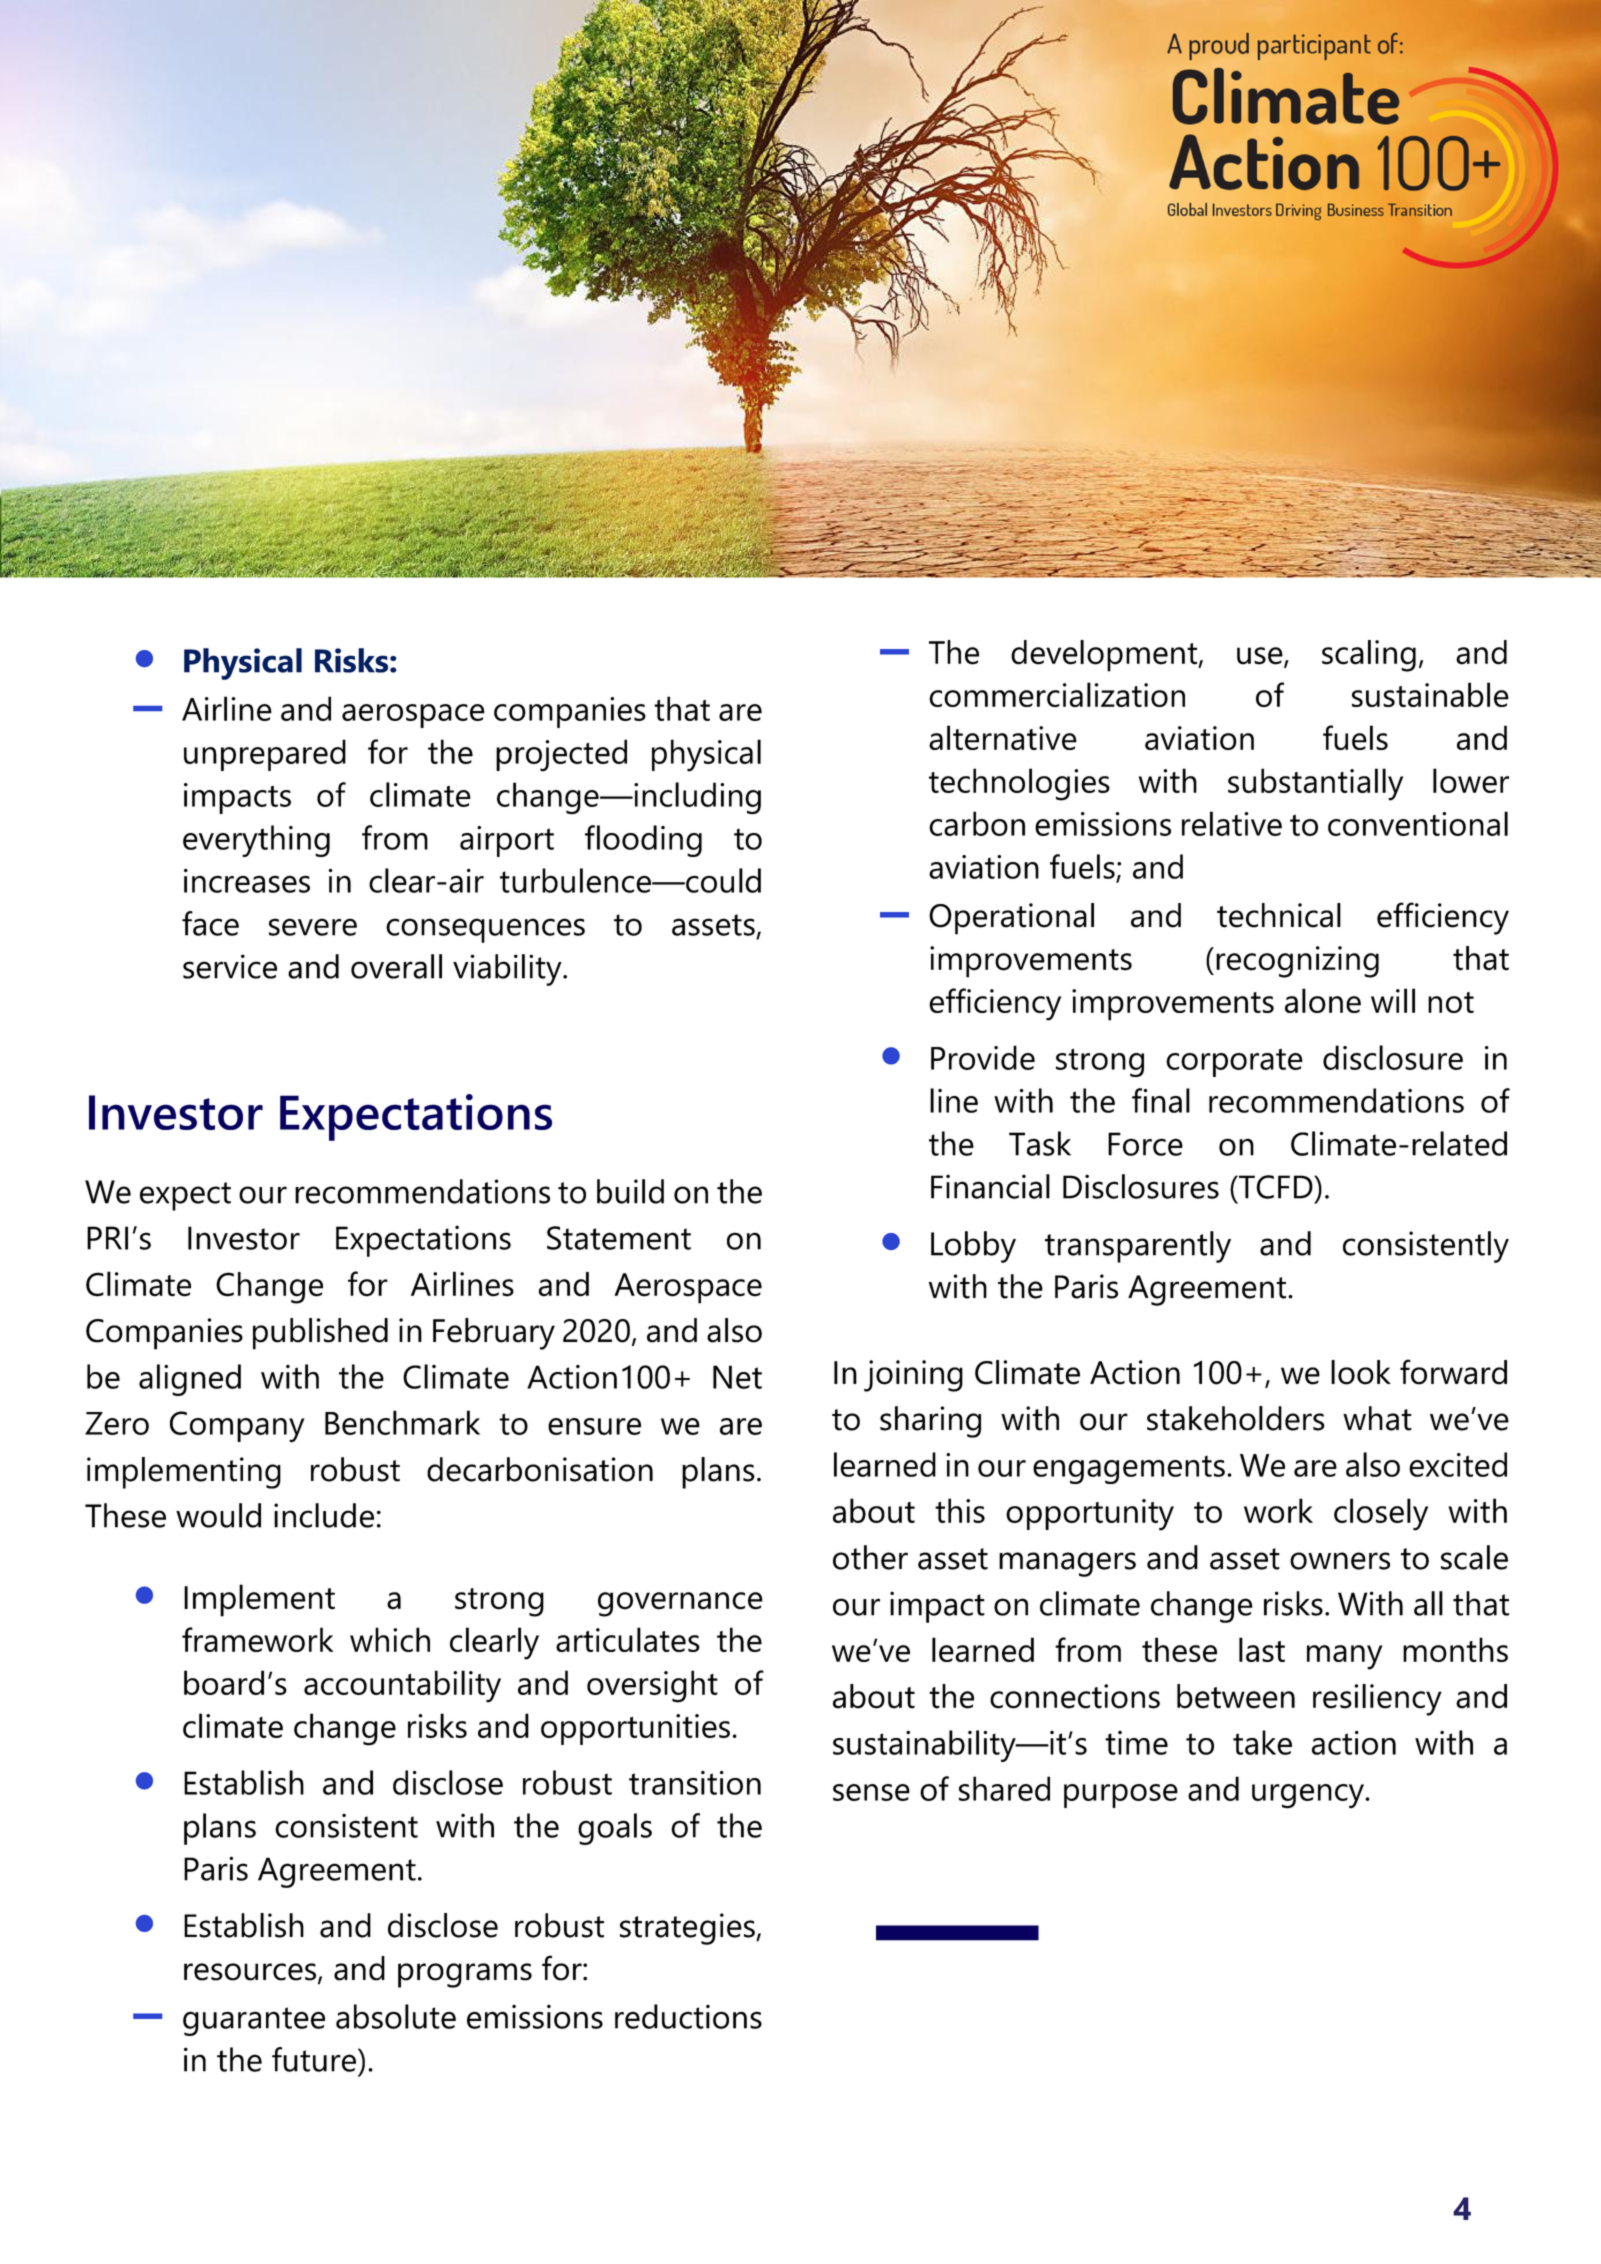 Image resolution: width=1601 pixels, height=2264 pixels. What do you see at coordinates (320, 1334) in the screenshot?
I see `published` at bounding box center [320, 1334].
